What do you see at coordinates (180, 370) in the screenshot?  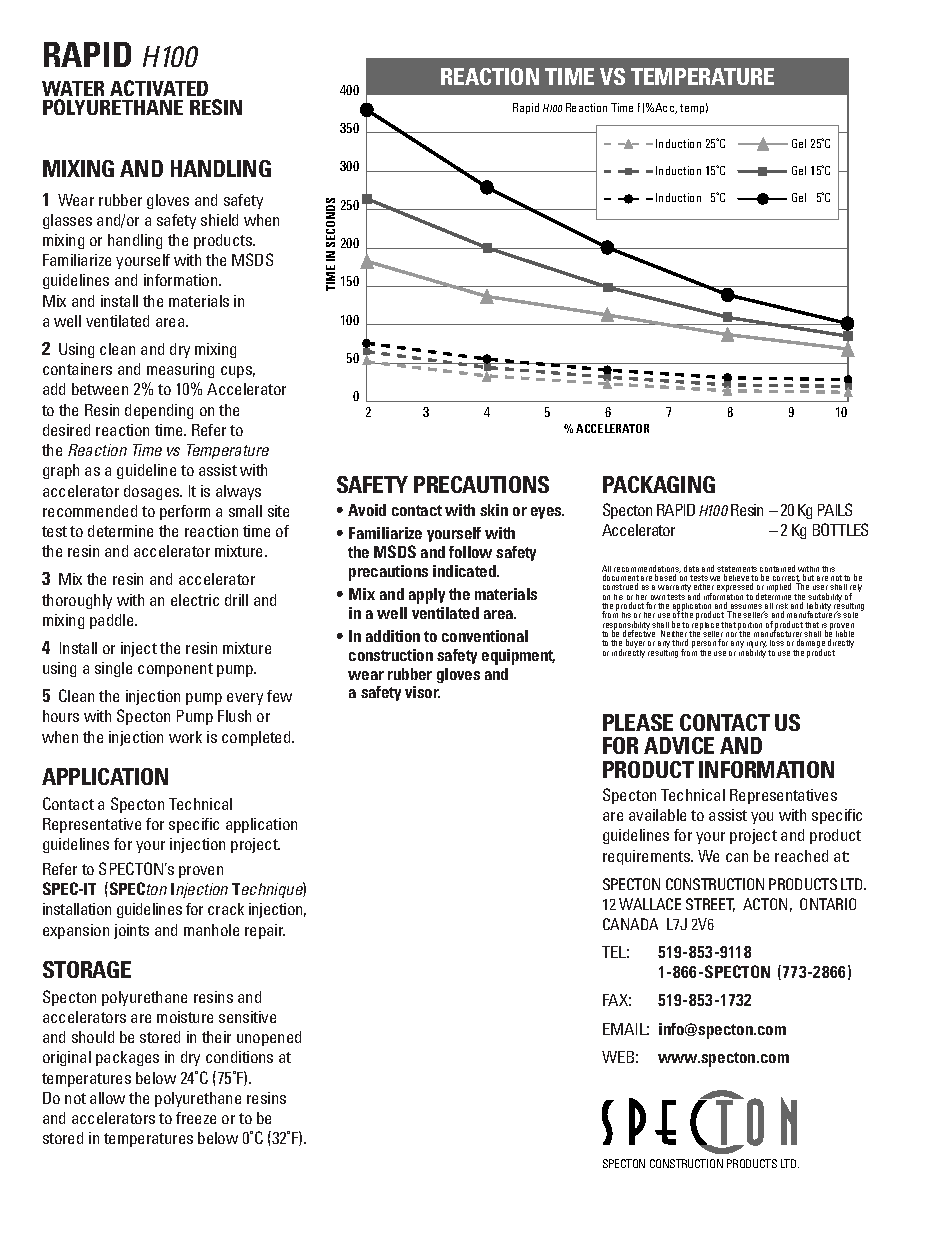 I see `measuring` at bounding box center [180, 370].
